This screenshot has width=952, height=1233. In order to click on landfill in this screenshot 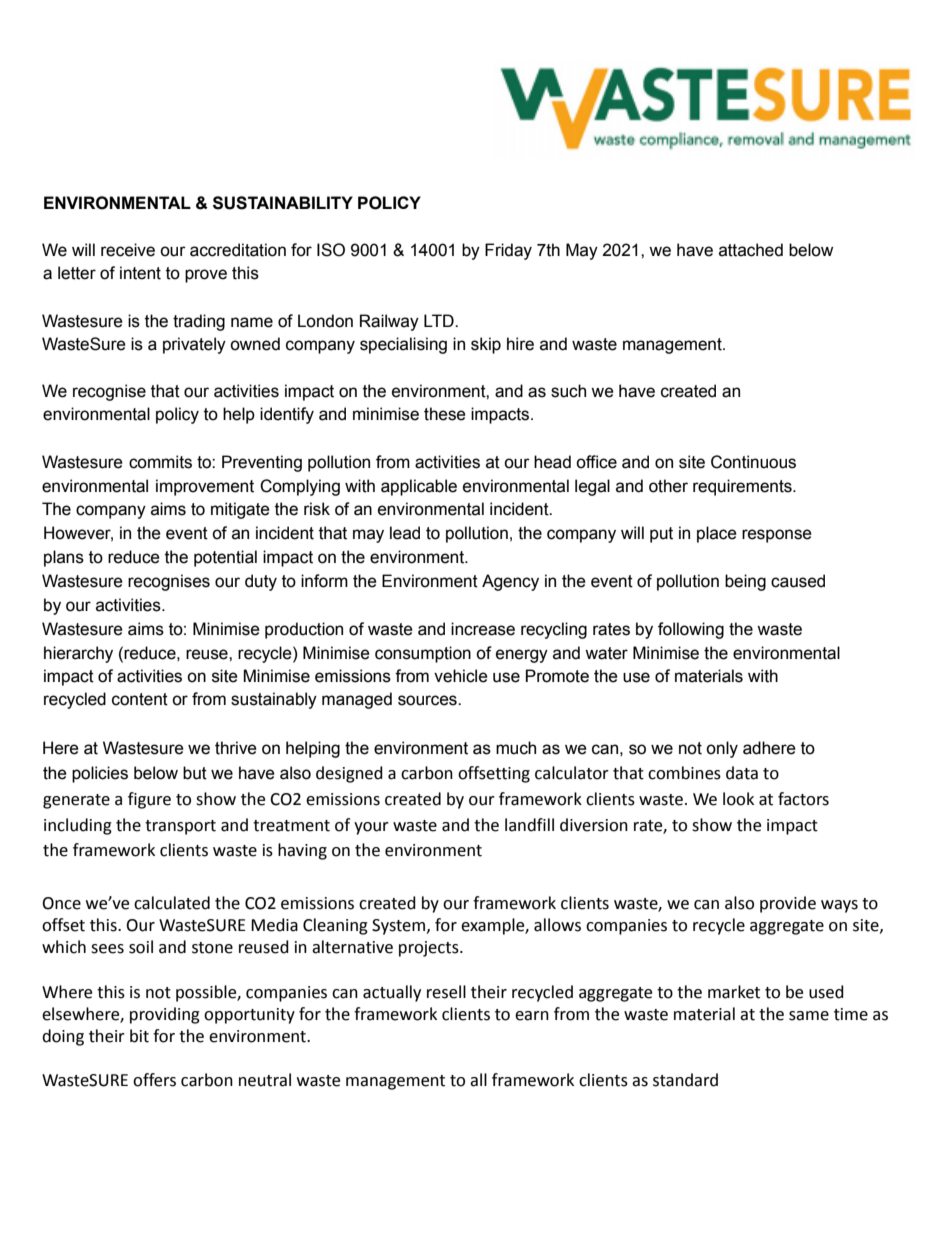, I will do `click(529, 825)`.
